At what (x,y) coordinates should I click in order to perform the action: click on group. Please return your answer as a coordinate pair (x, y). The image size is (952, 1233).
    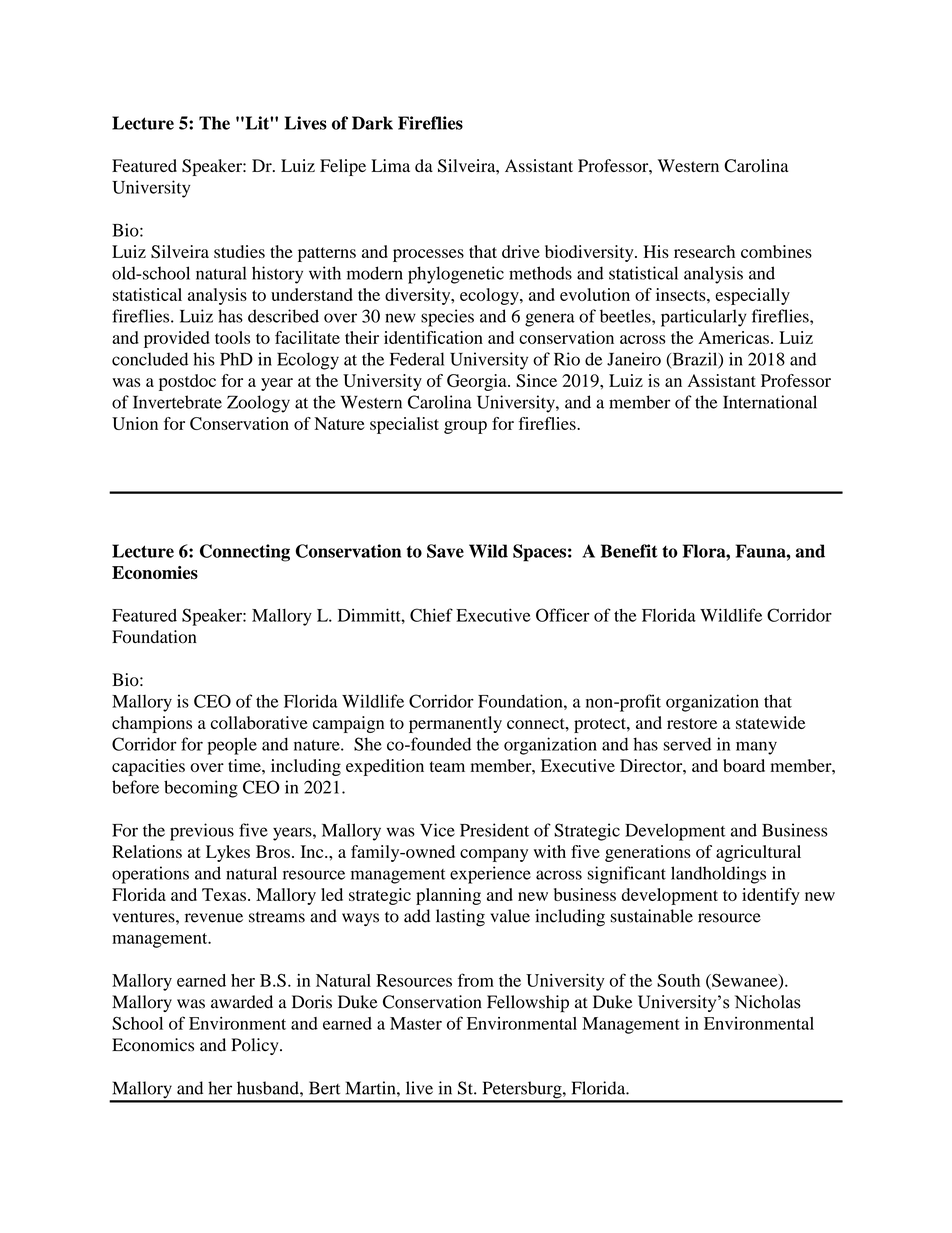
    Looking at the image, I should click on (465, 427).
